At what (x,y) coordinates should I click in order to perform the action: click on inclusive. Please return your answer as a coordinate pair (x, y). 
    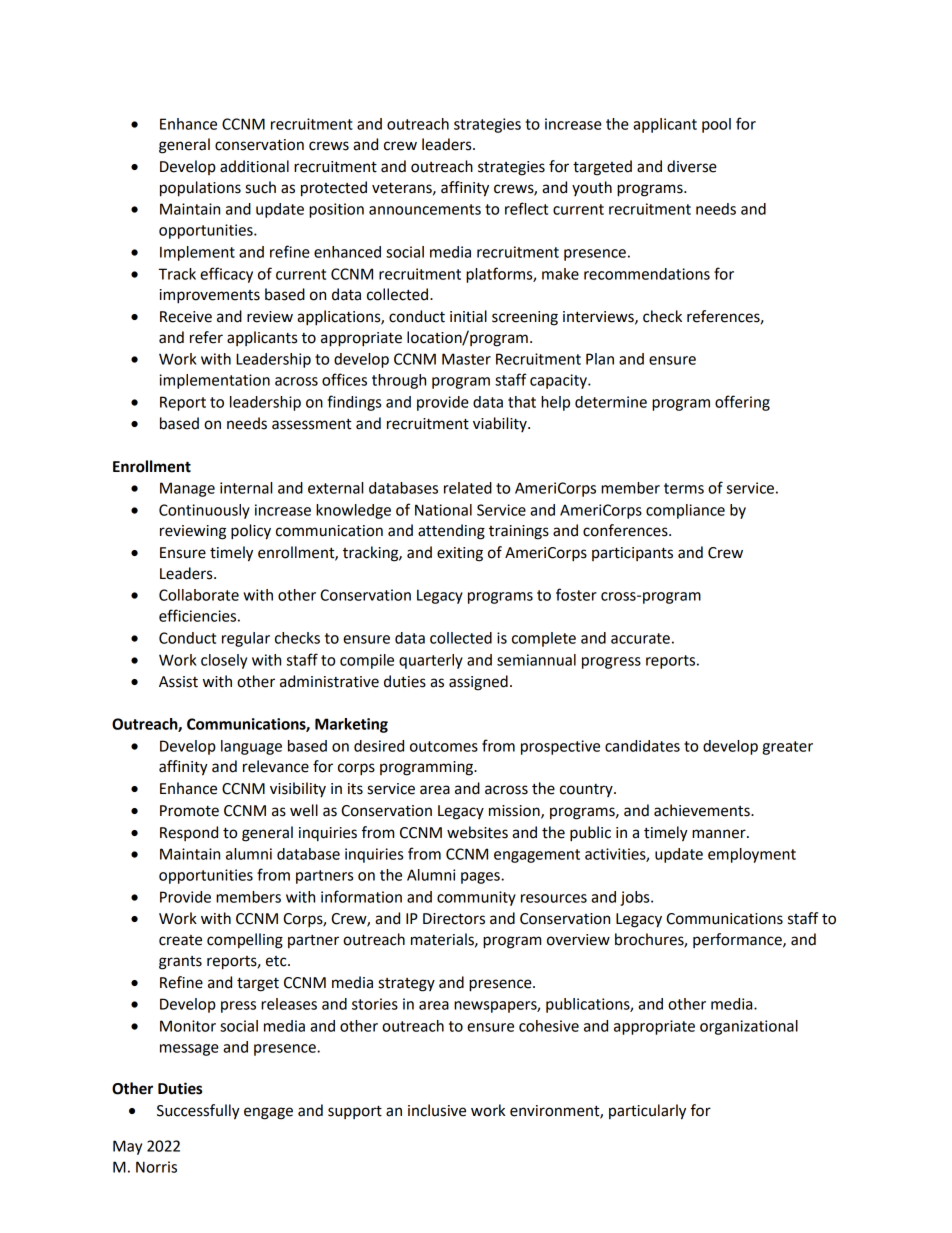
    Looking at the image, I should click on (437, 1110).
